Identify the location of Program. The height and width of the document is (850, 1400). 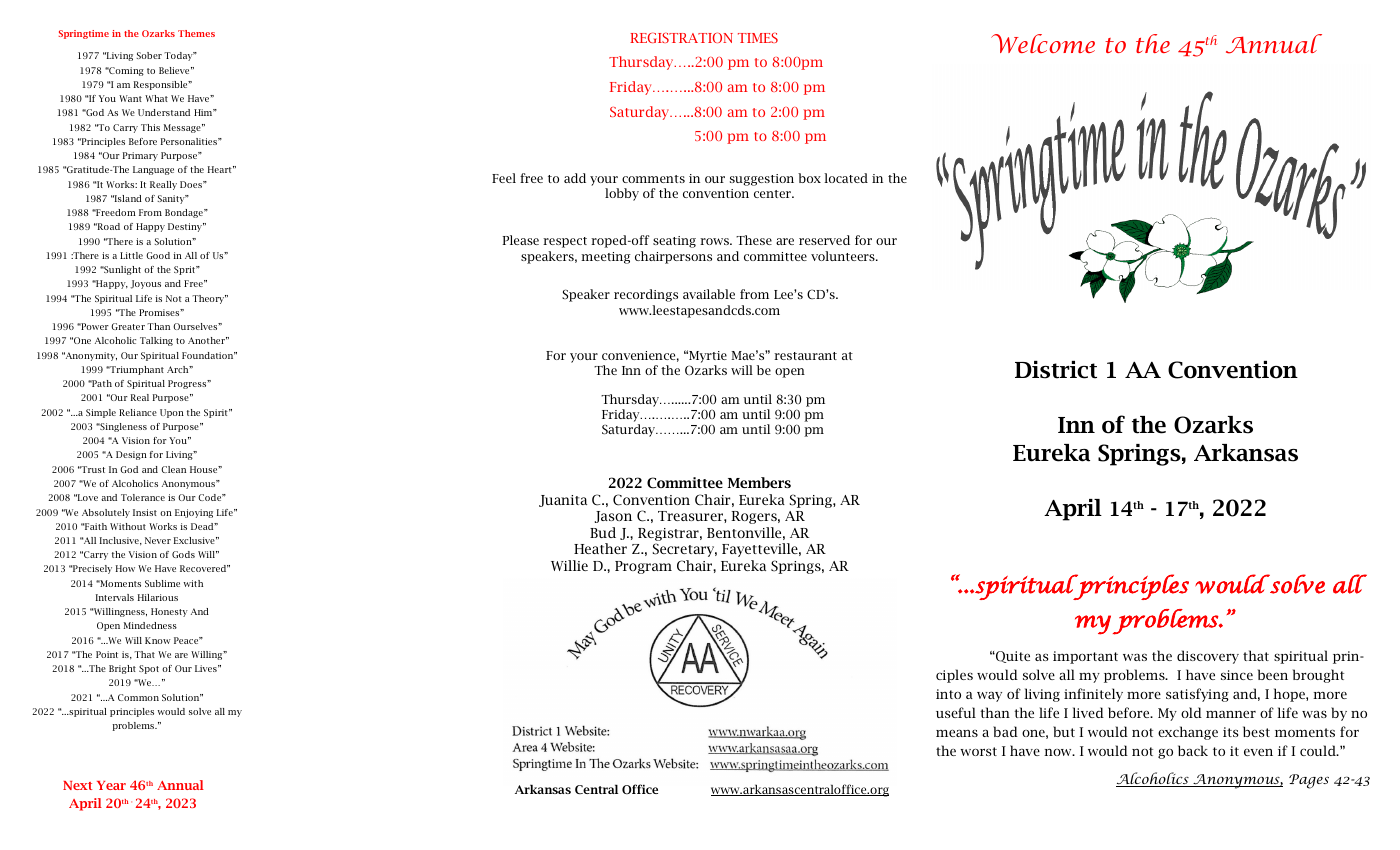
(643, 567).
